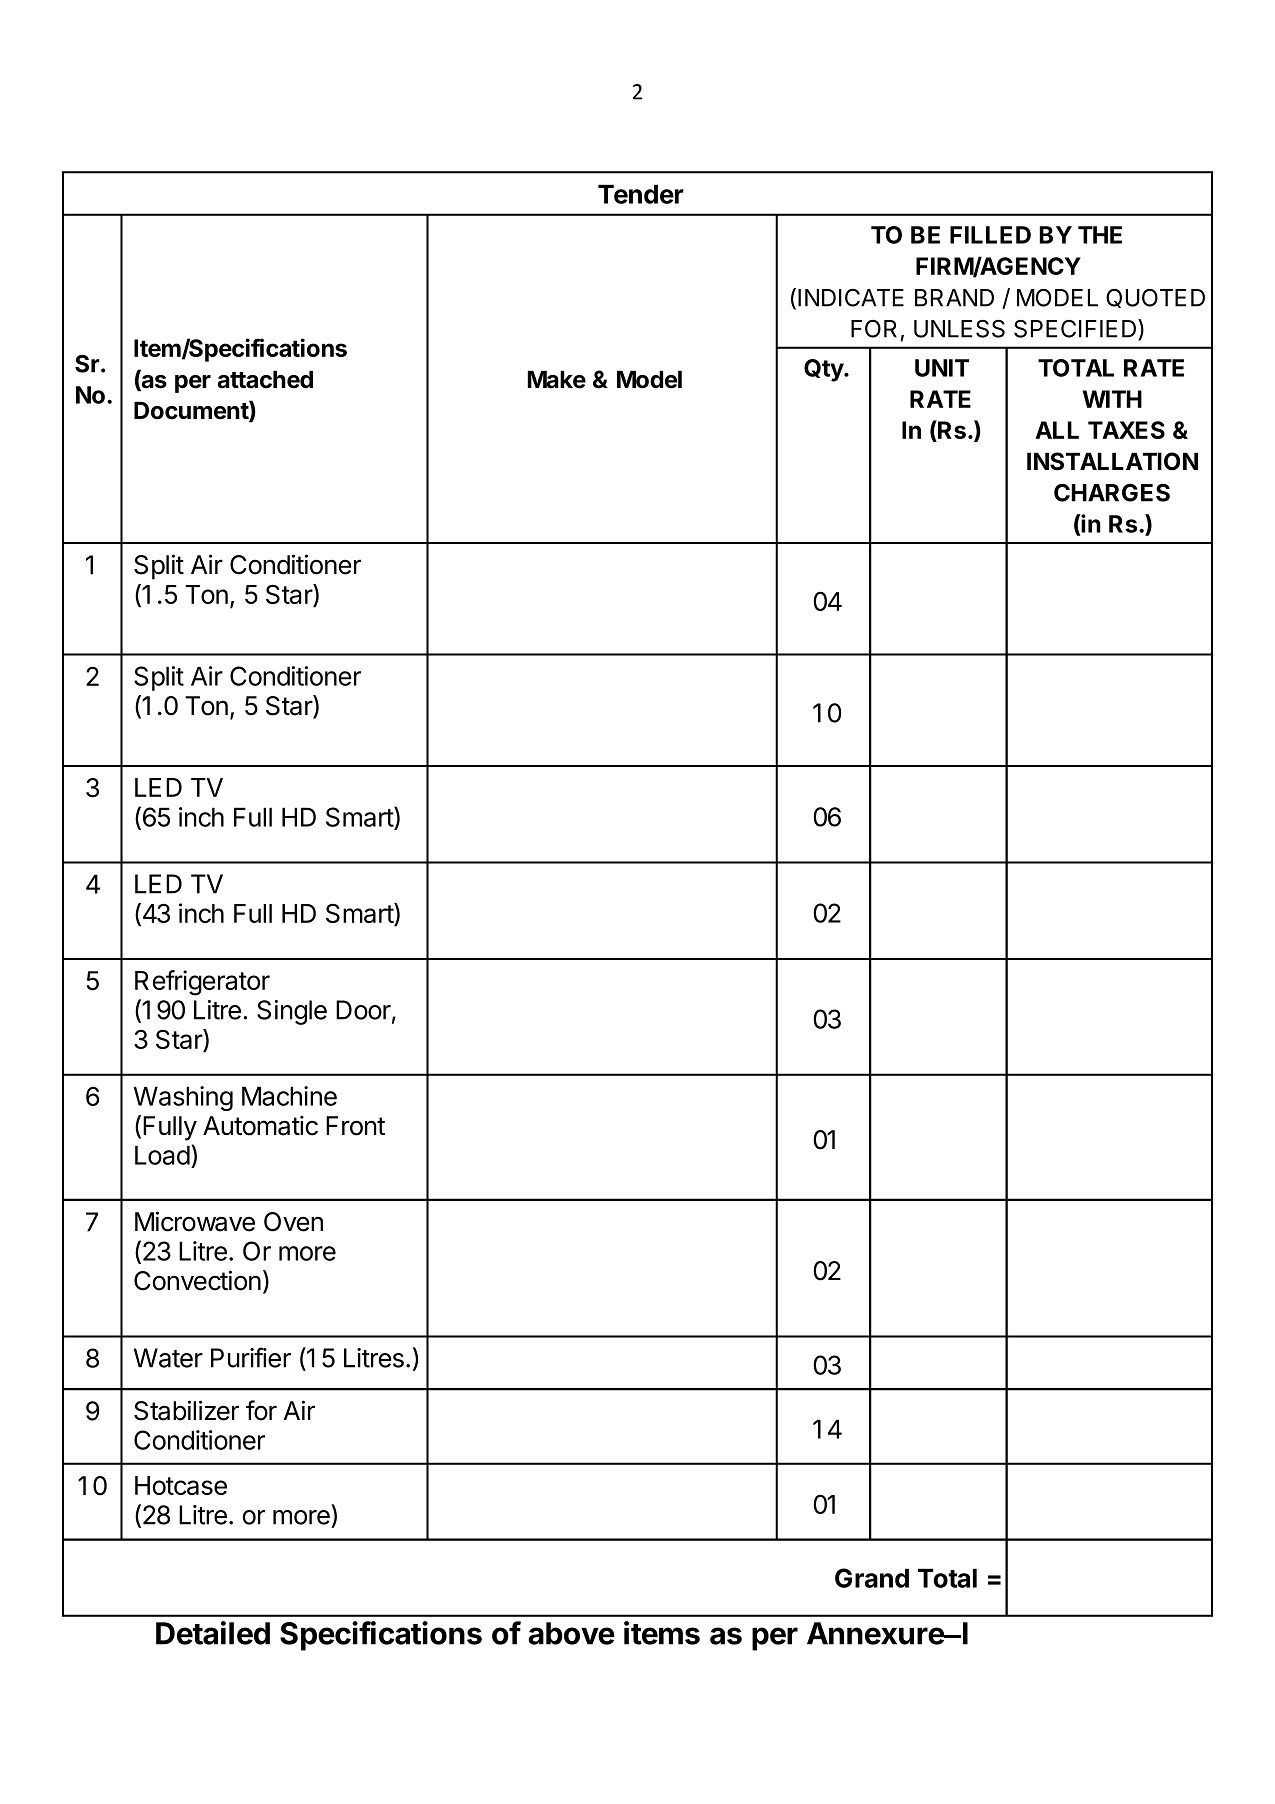  Describe the element at coordinates (202, 983) in the screenshot. I see `Refrigerator` at that location.
